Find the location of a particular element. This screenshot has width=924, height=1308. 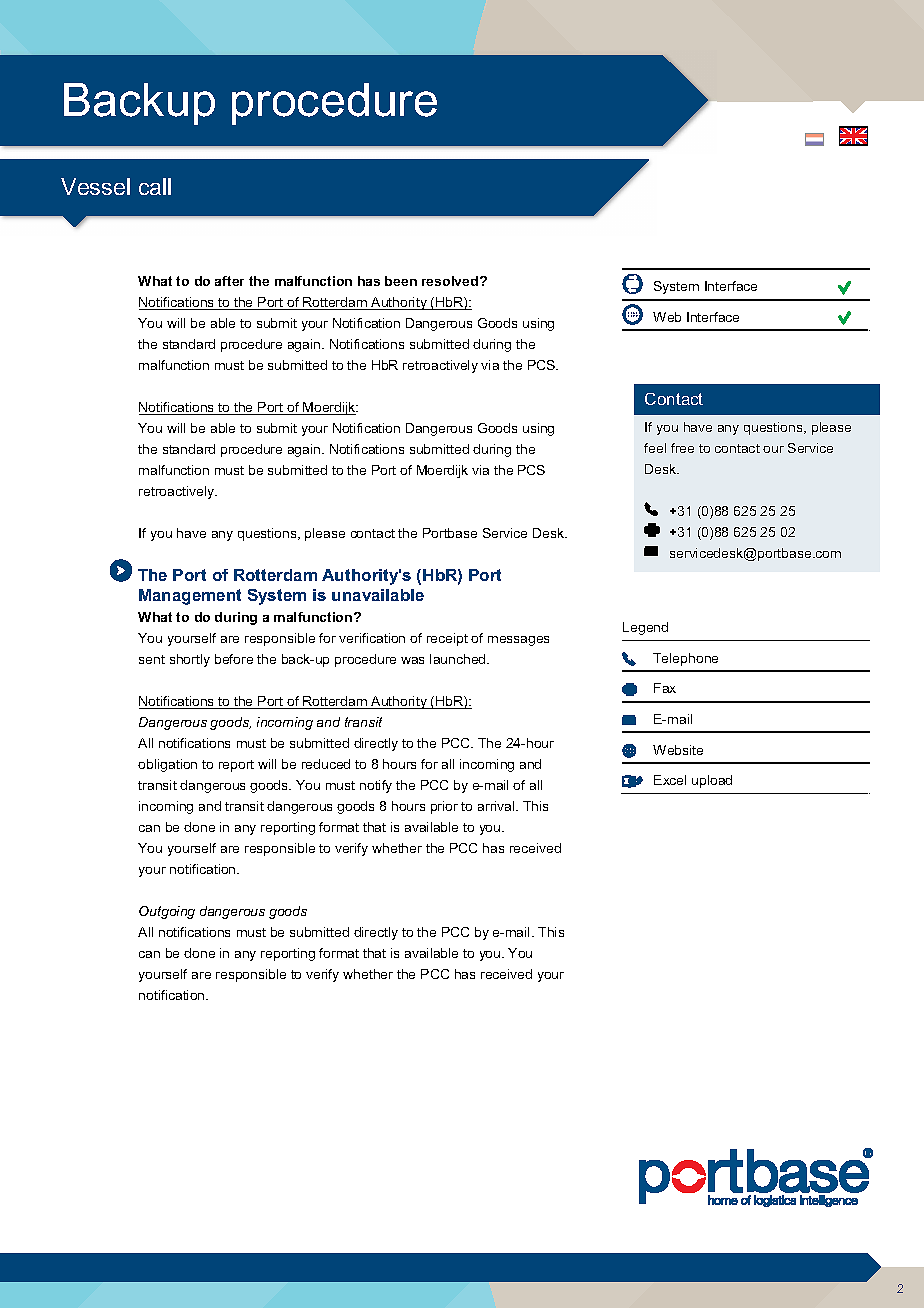

been is located at coordinates (401, 281).
